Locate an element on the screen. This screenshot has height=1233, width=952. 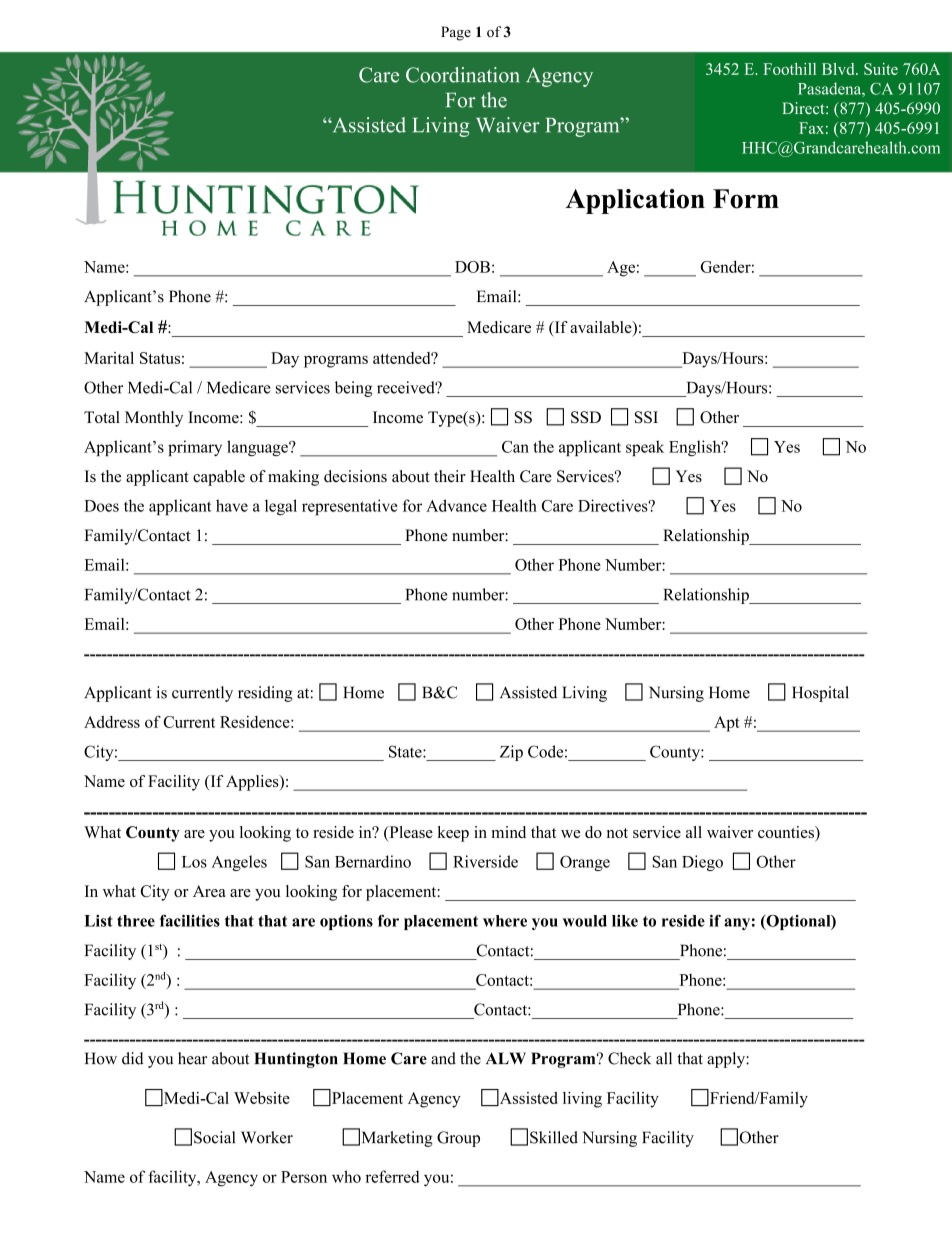
primary is located at coordinates (195, 448).
